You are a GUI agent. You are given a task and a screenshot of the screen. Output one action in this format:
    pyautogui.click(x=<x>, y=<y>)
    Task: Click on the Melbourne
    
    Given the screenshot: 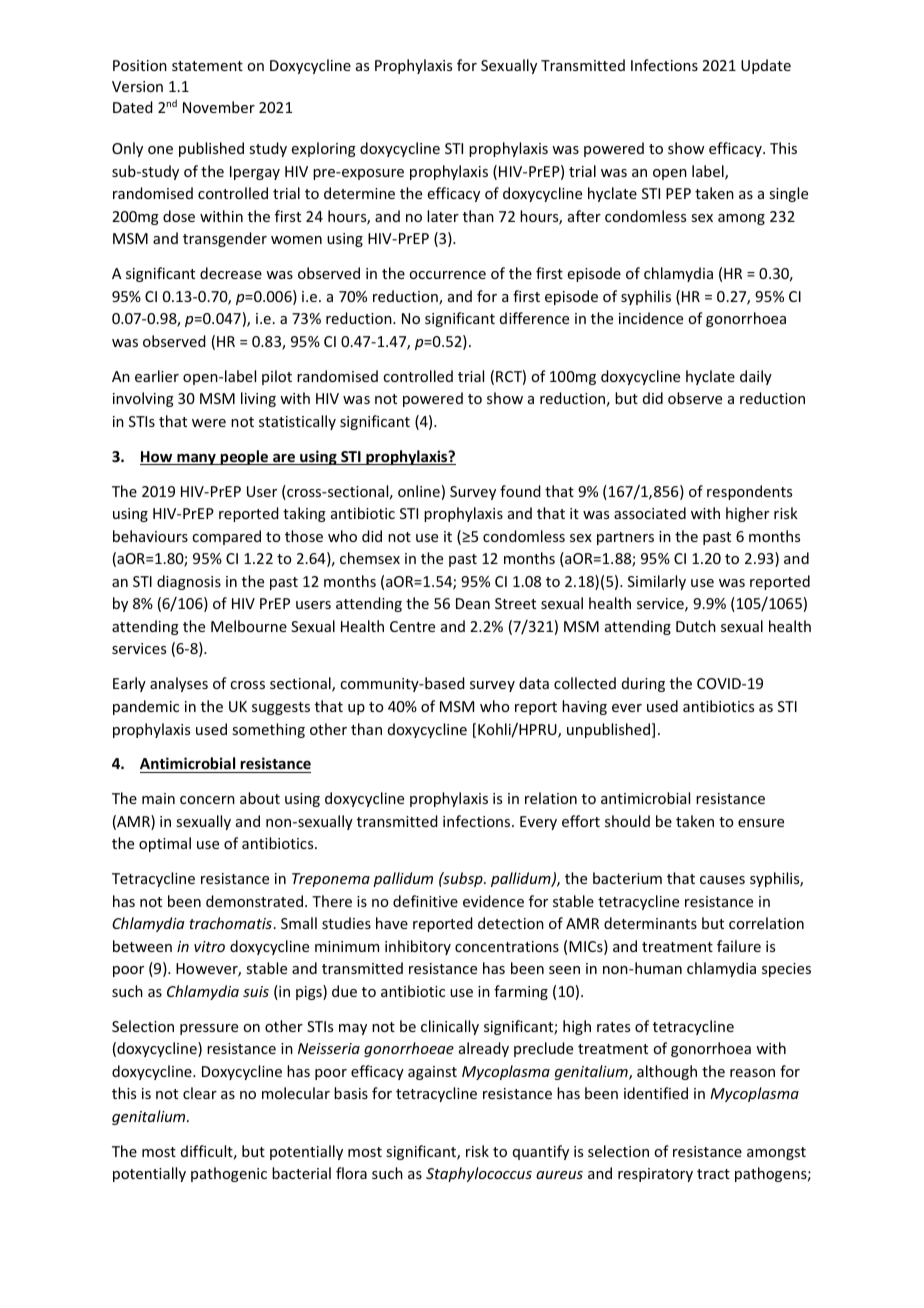 What is the action you would take?
    pyautogui.click(x=249, y=626)
